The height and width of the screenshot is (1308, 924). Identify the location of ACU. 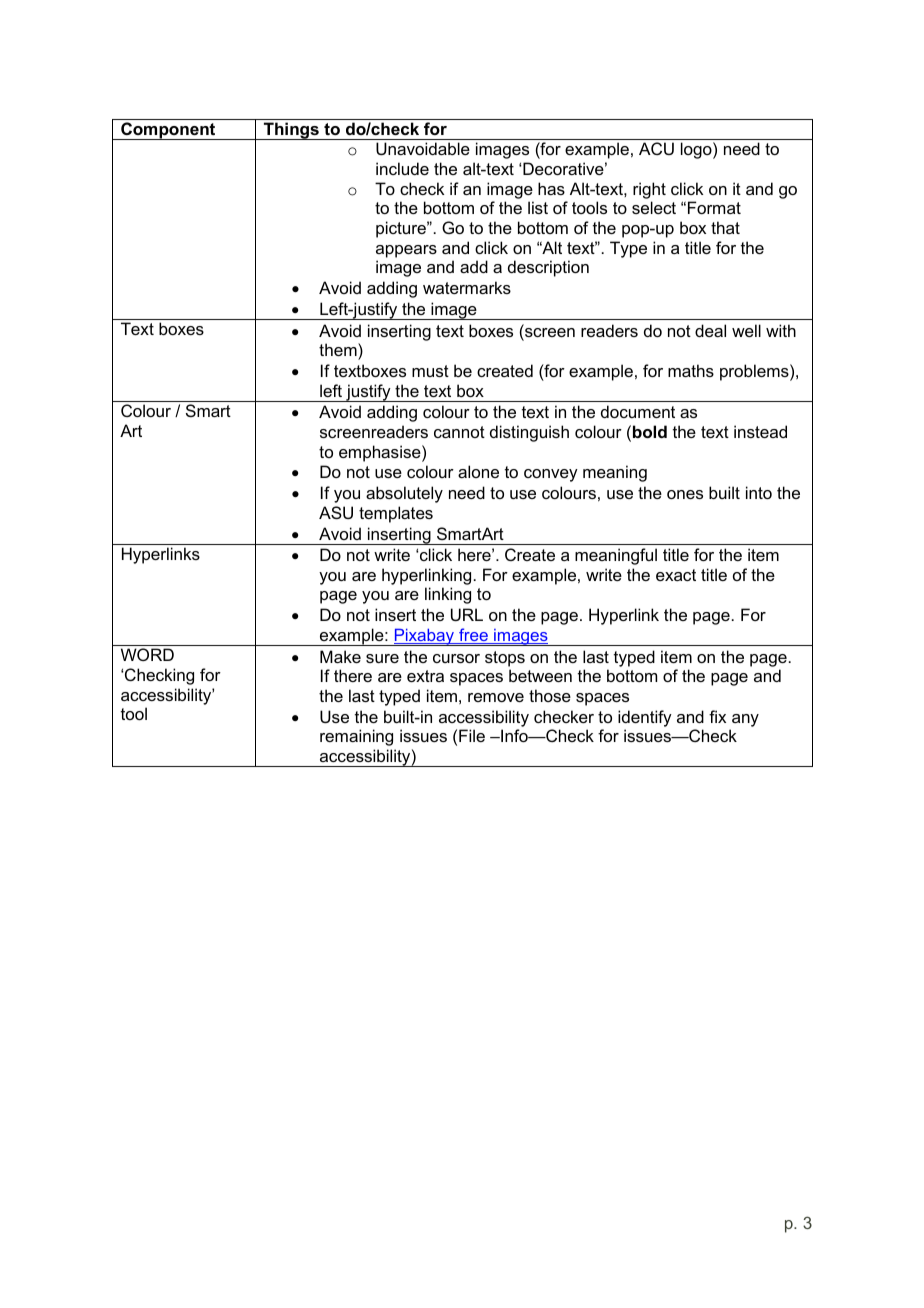
(656, 148).
